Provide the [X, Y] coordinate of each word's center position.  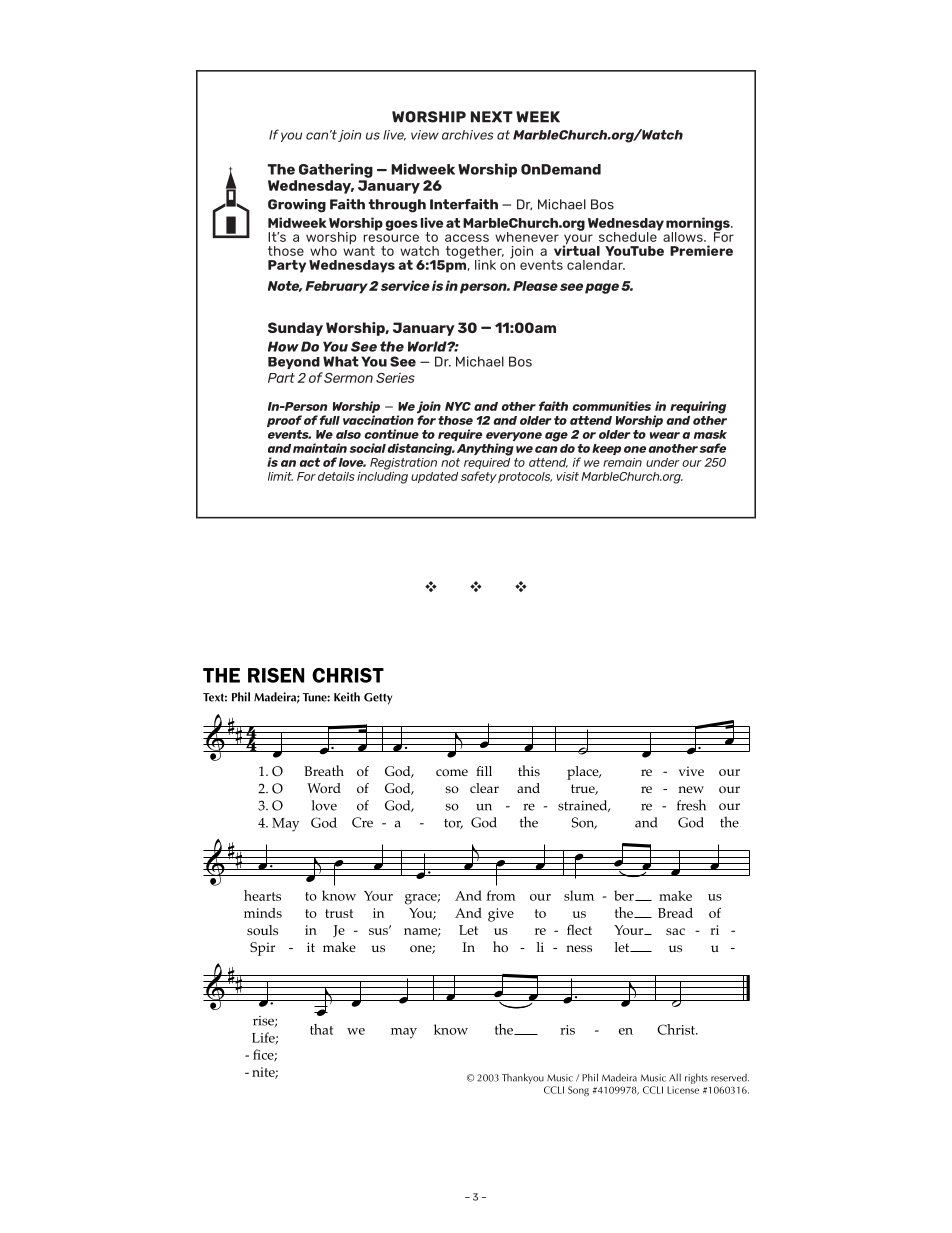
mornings [699, 225]
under [662, 462]
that [321, 1029]
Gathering [336, 170]
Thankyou [523, 1078]
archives [468, 135]
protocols [525, 477]
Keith [347, 697]
